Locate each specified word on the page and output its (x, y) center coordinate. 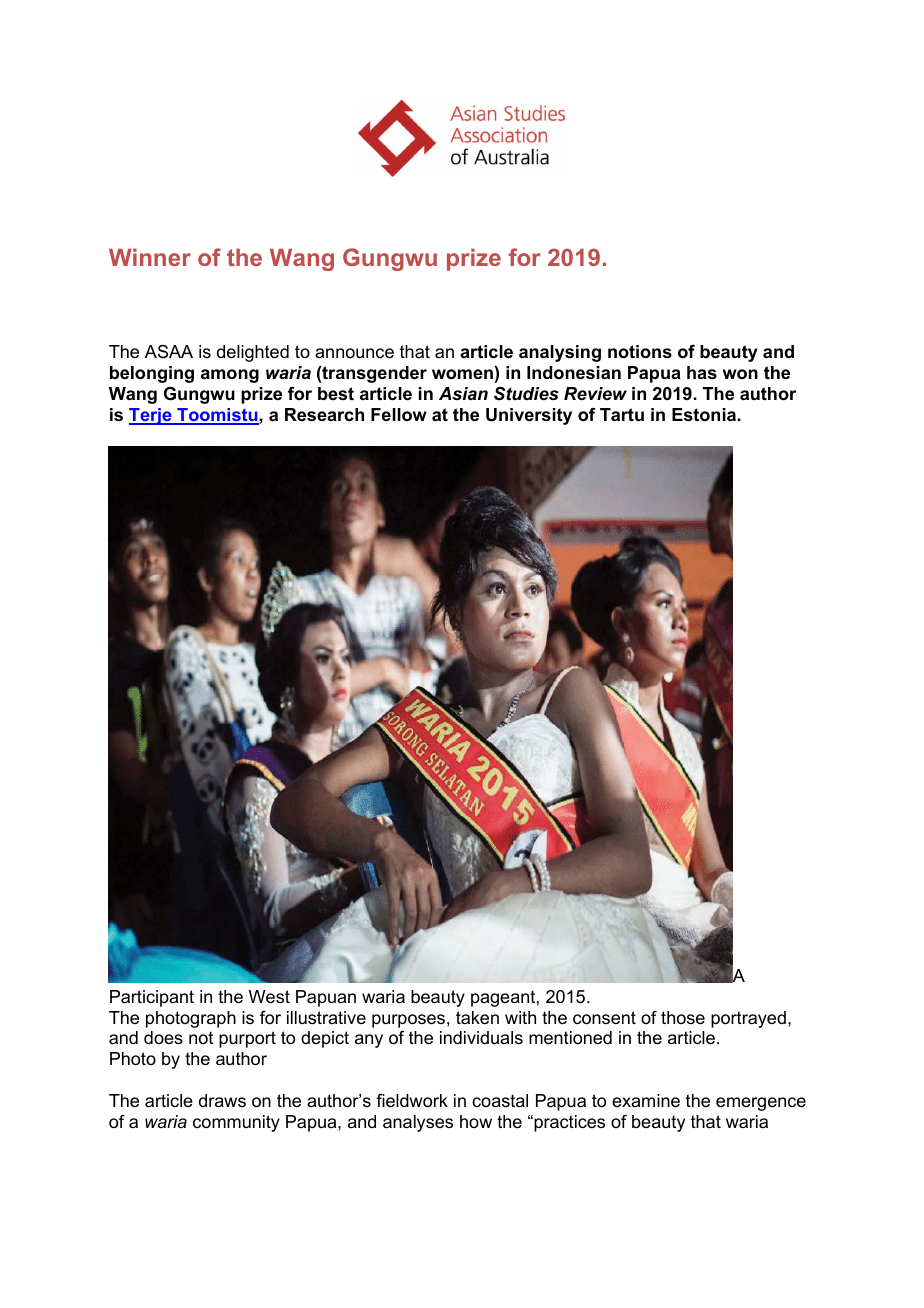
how (476, 1121)
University (529, 416)
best (336, 394)
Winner (150, 257)
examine (646, 1101)
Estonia (704, 415)
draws (222, 1100)
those (683, 1017)
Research (324, 414)
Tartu (622, 414)
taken (477, 1017)
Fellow (399, 414)
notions (640, 352)
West (269, 997)
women (462, 374)
